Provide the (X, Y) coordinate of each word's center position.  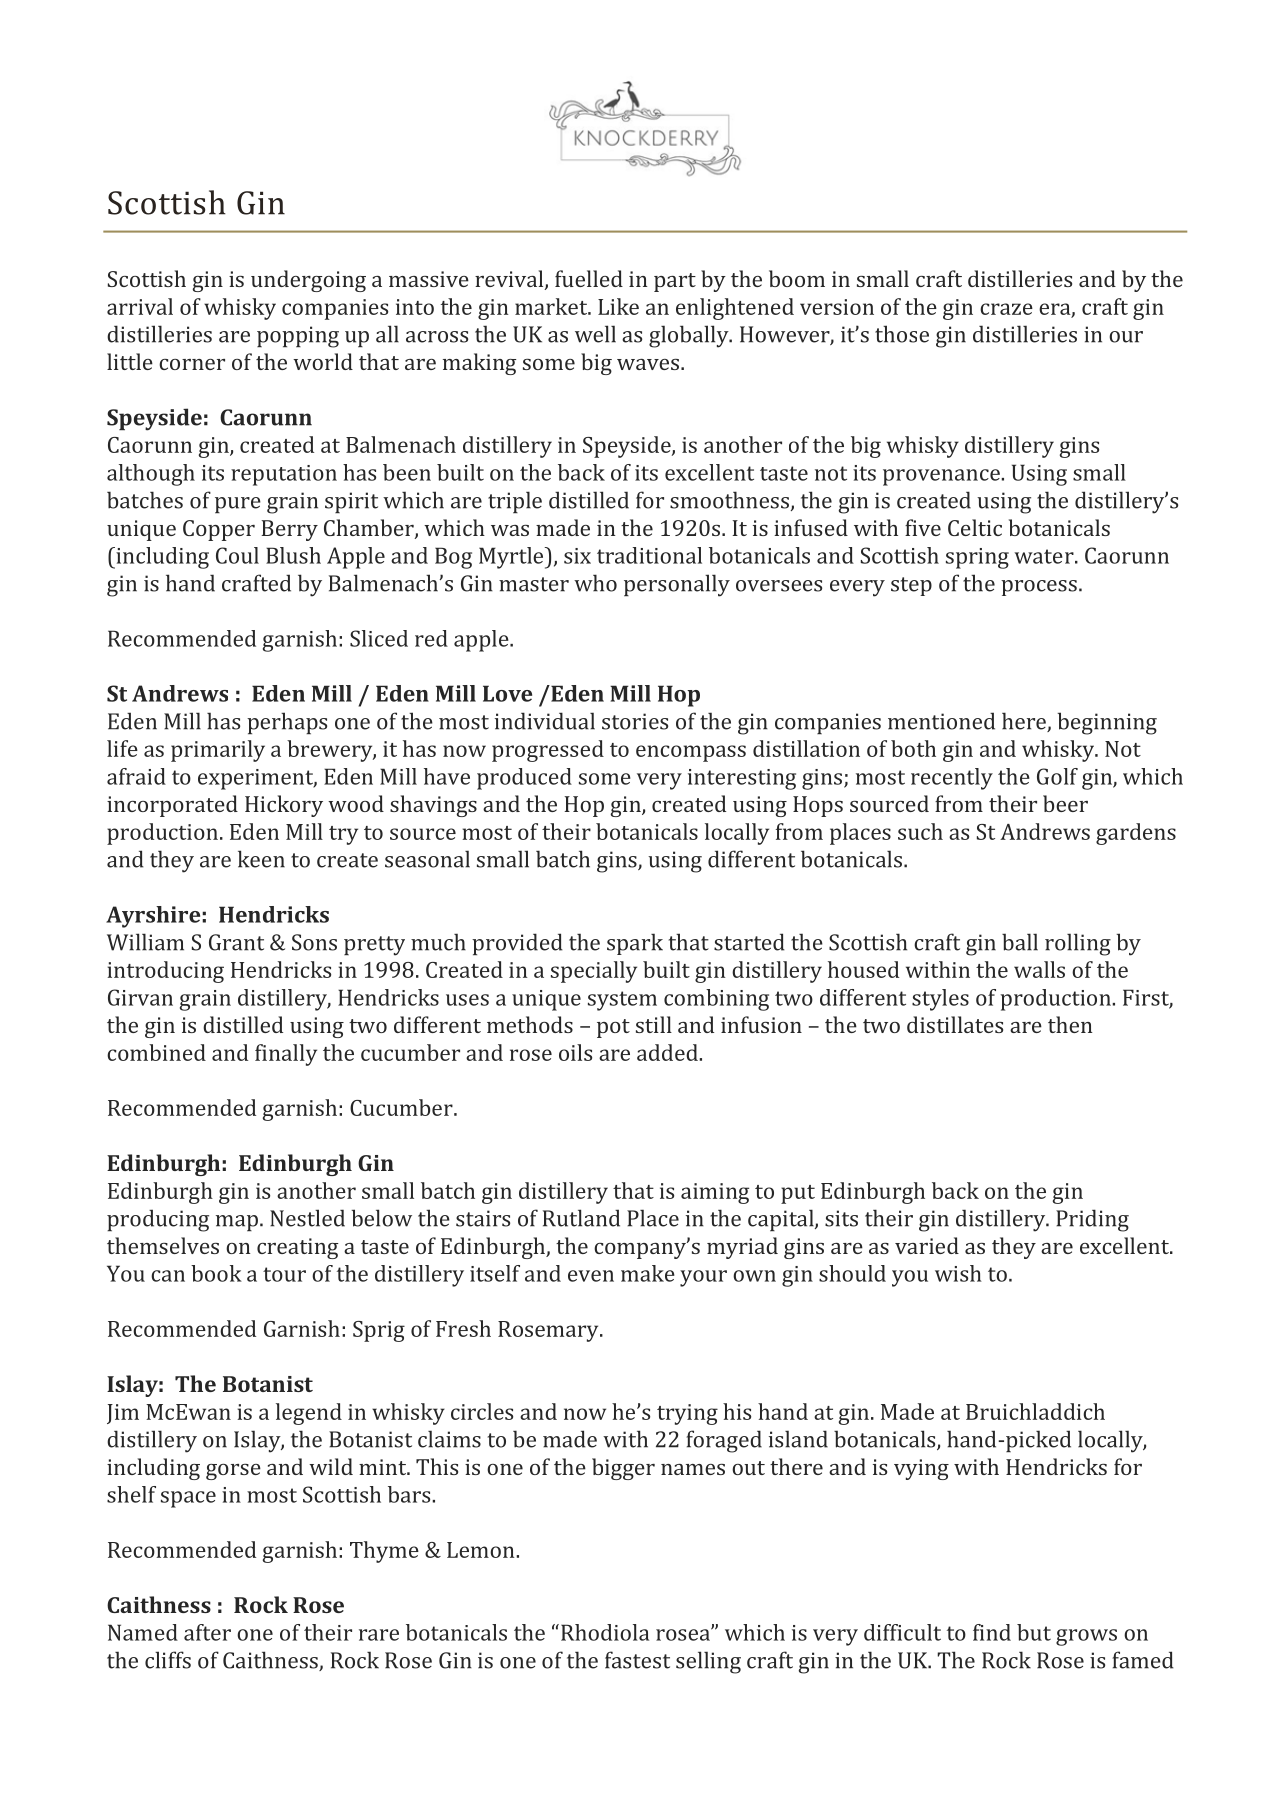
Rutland (581, 1218)
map (238, 1223)
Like (618, 306)
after (207, 1632)
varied (927, 1245)
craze (1006, 309)
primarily (218, 751)
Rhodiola (605, 1632)
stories (635, 721)
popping (298, 337)
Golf (1057, 776)
